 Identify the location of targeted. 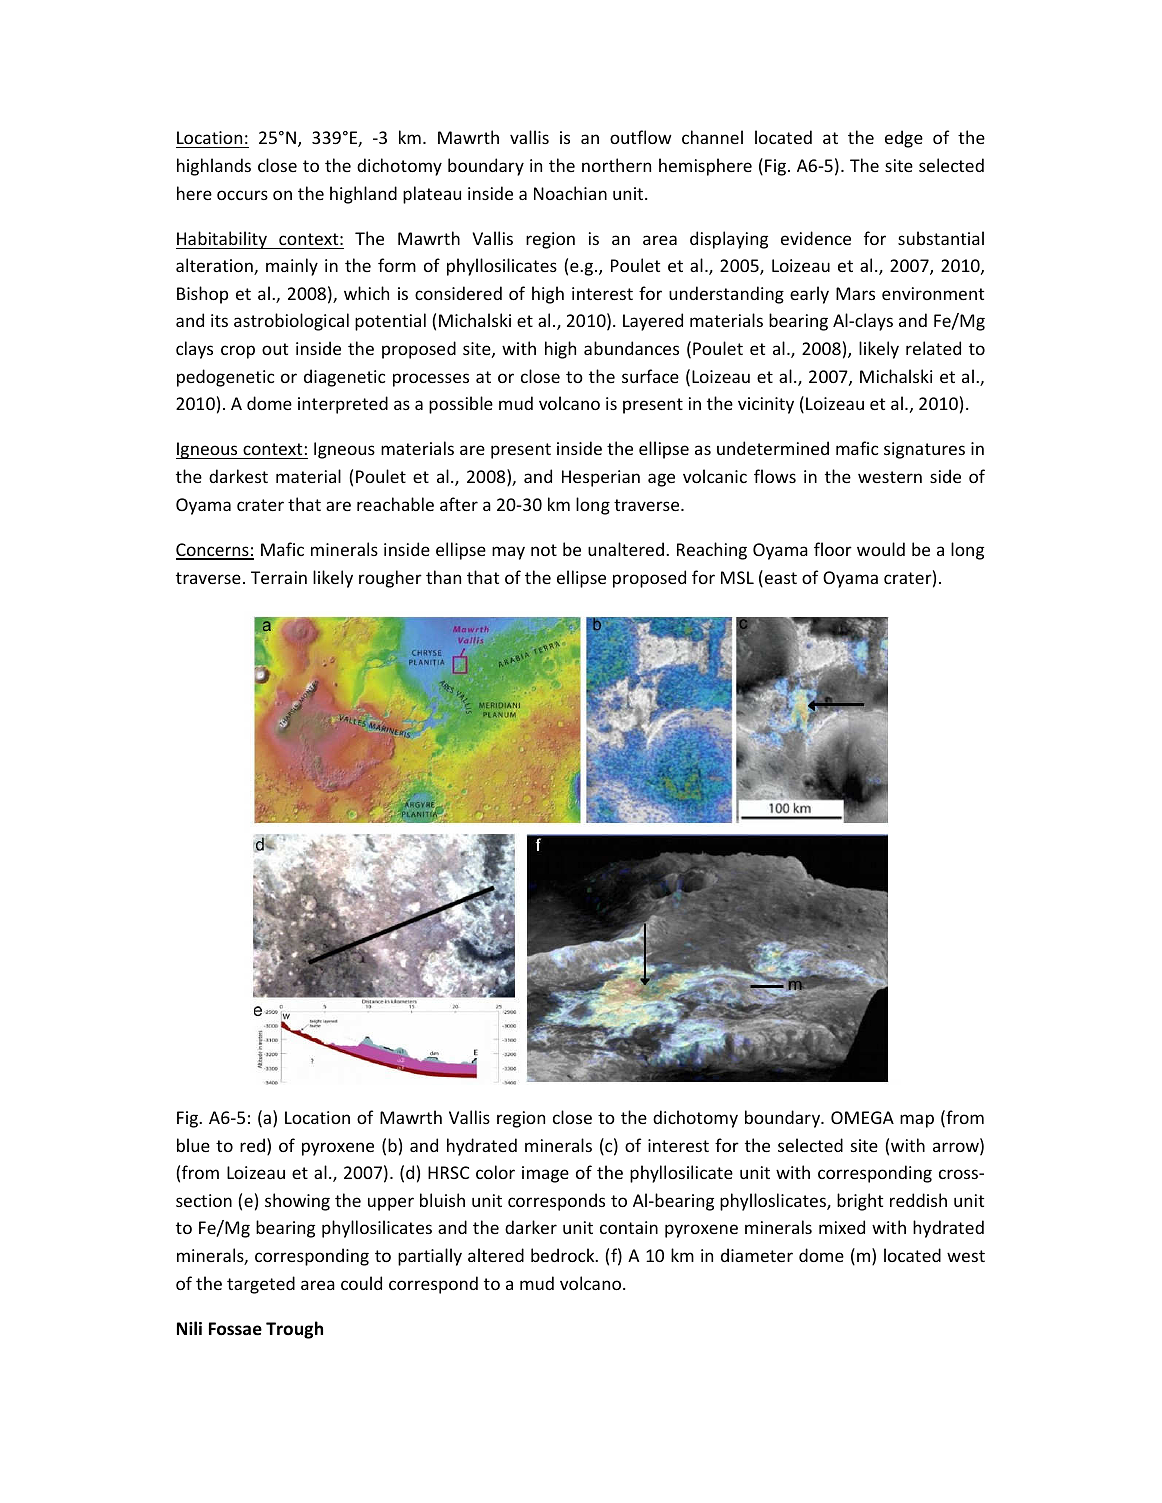
(261, 1285).
